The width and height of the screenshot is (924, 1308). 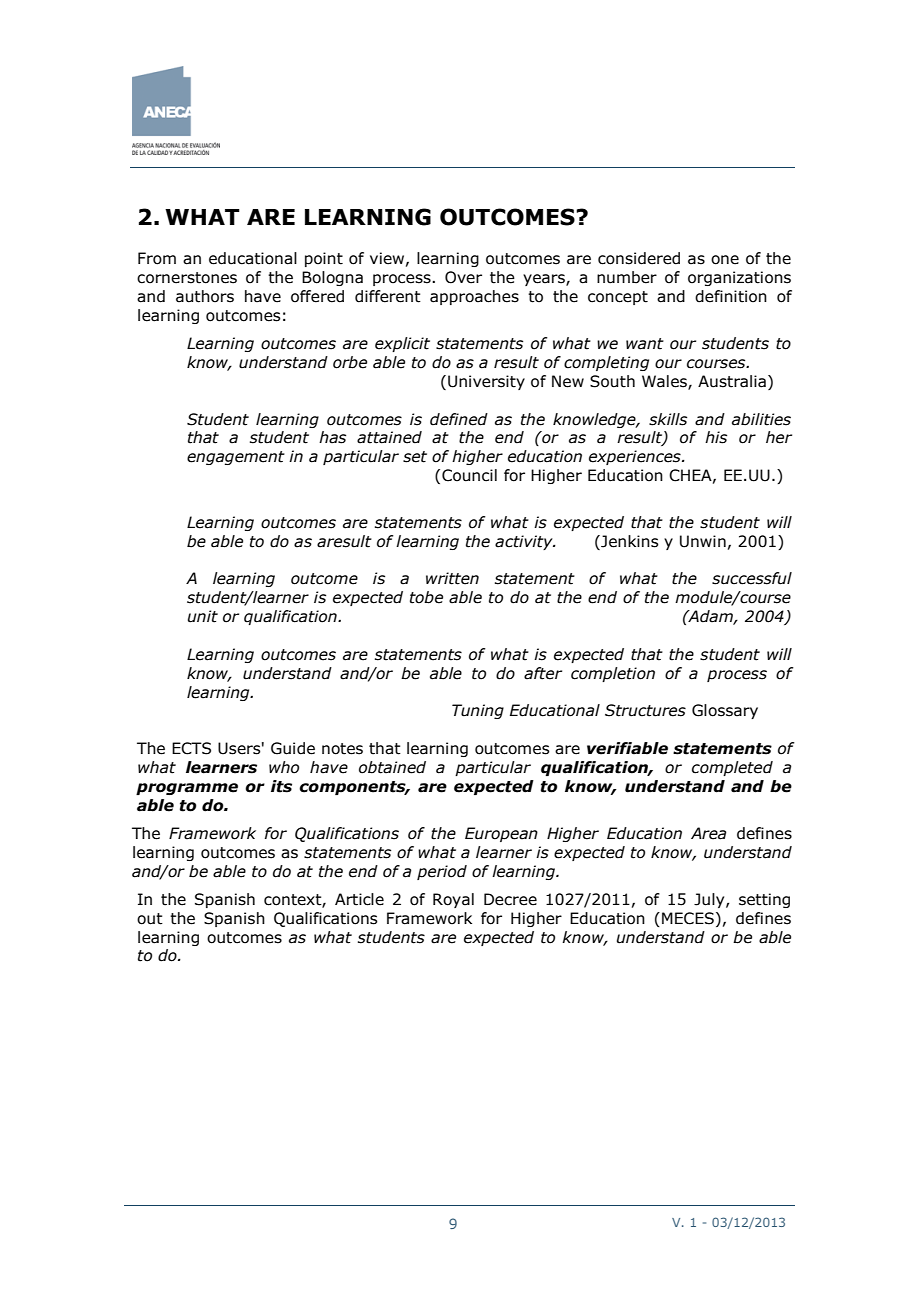 What do you see at coordinates (463, 277) in the screenshot?
I see `Over` at bounding box center [463, 277].
